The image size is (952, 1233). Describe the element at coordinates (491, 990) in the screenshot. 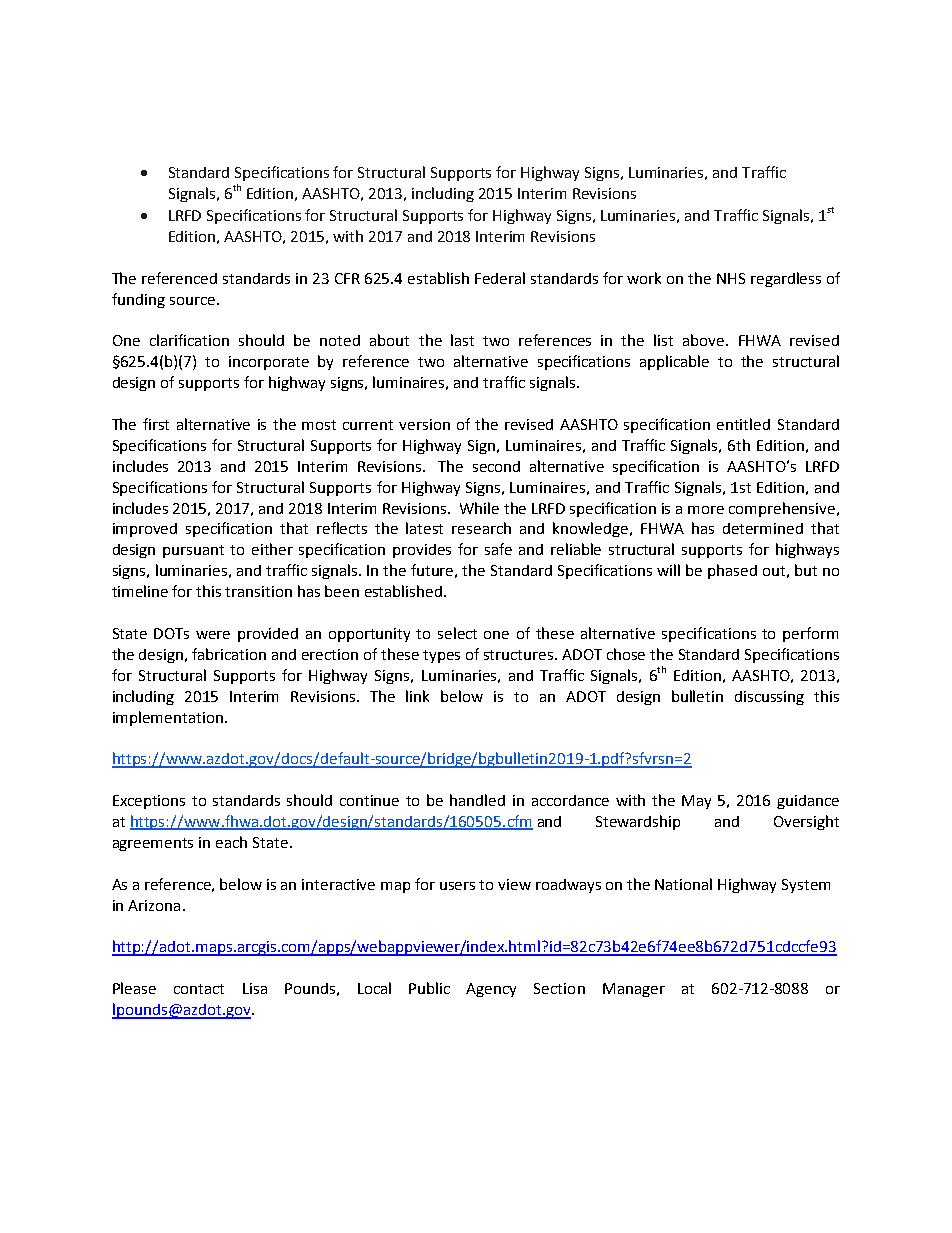

I see `Agency` at that location.
